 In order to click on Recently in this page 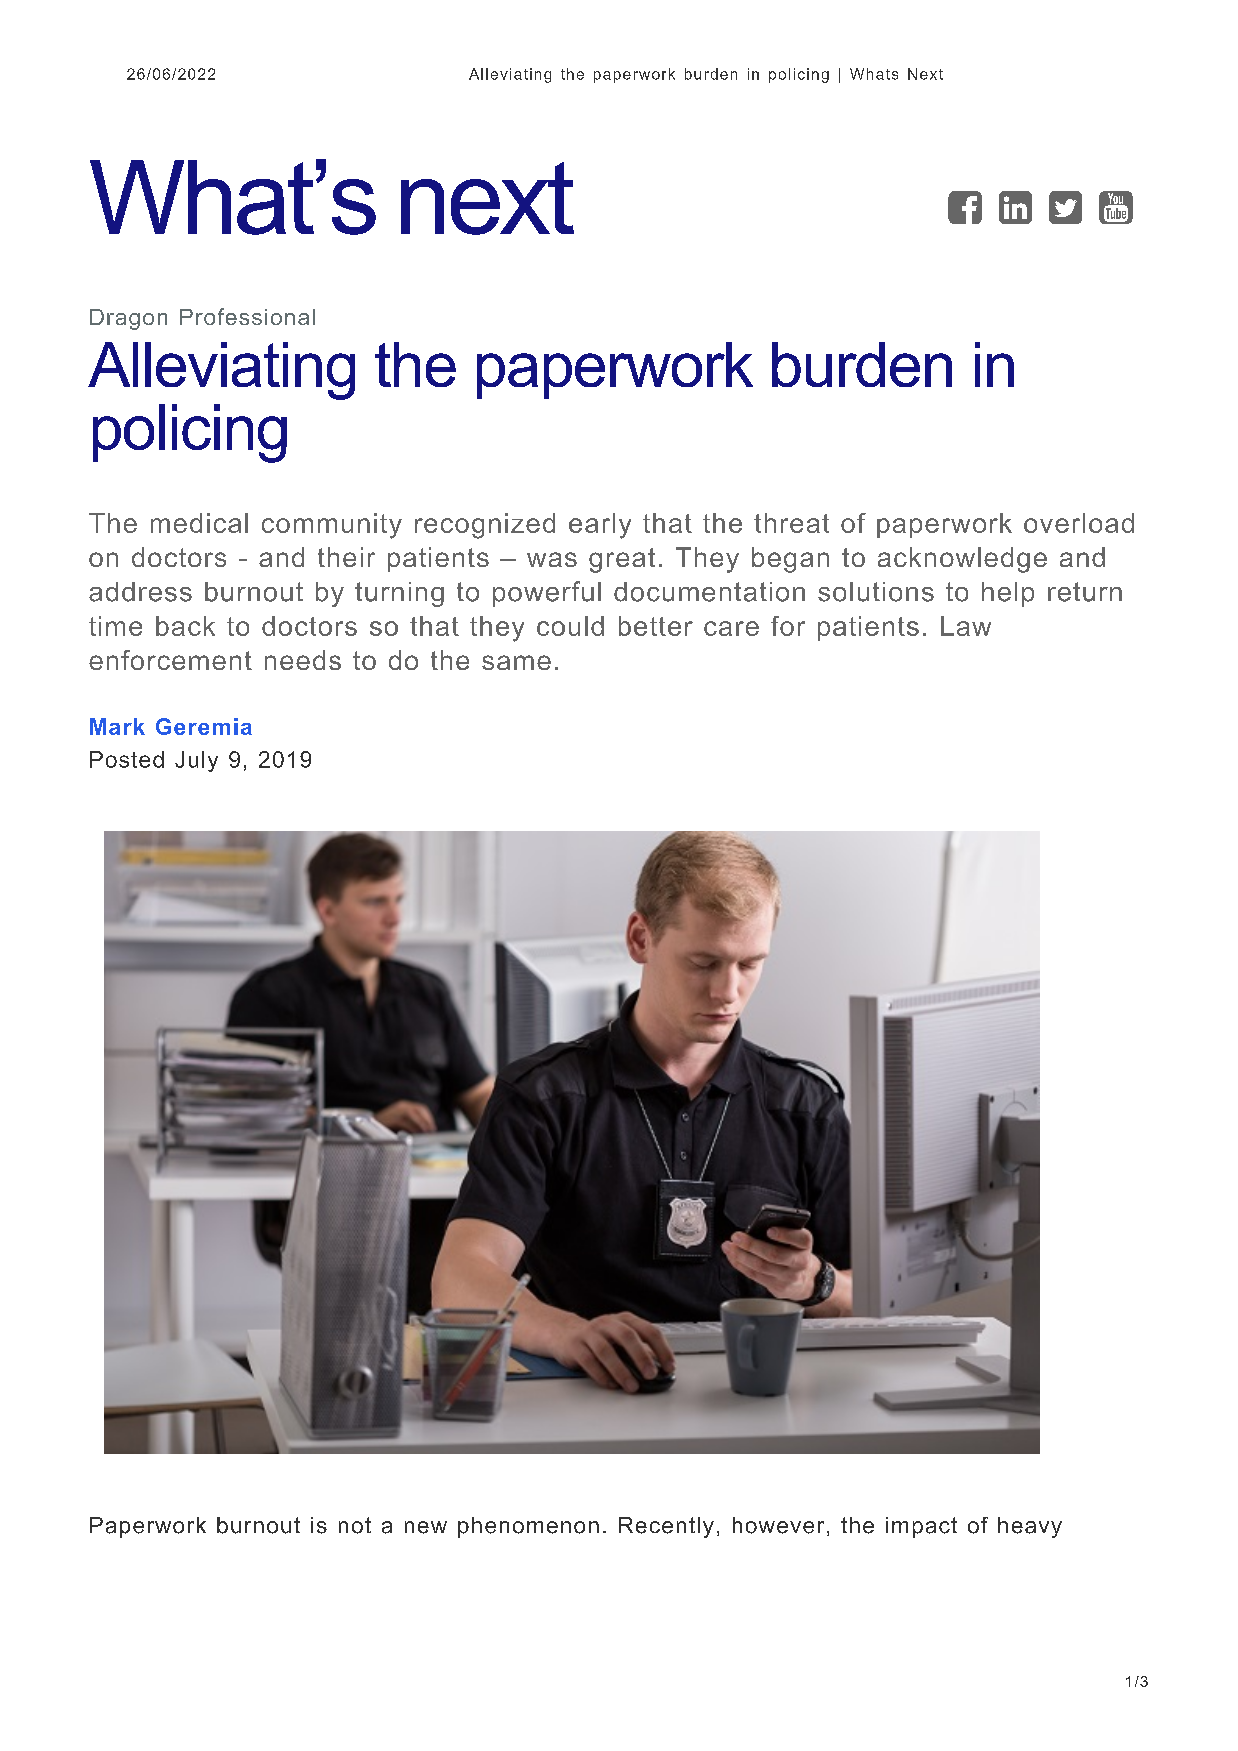, I will do `click(666, 1527)`.
